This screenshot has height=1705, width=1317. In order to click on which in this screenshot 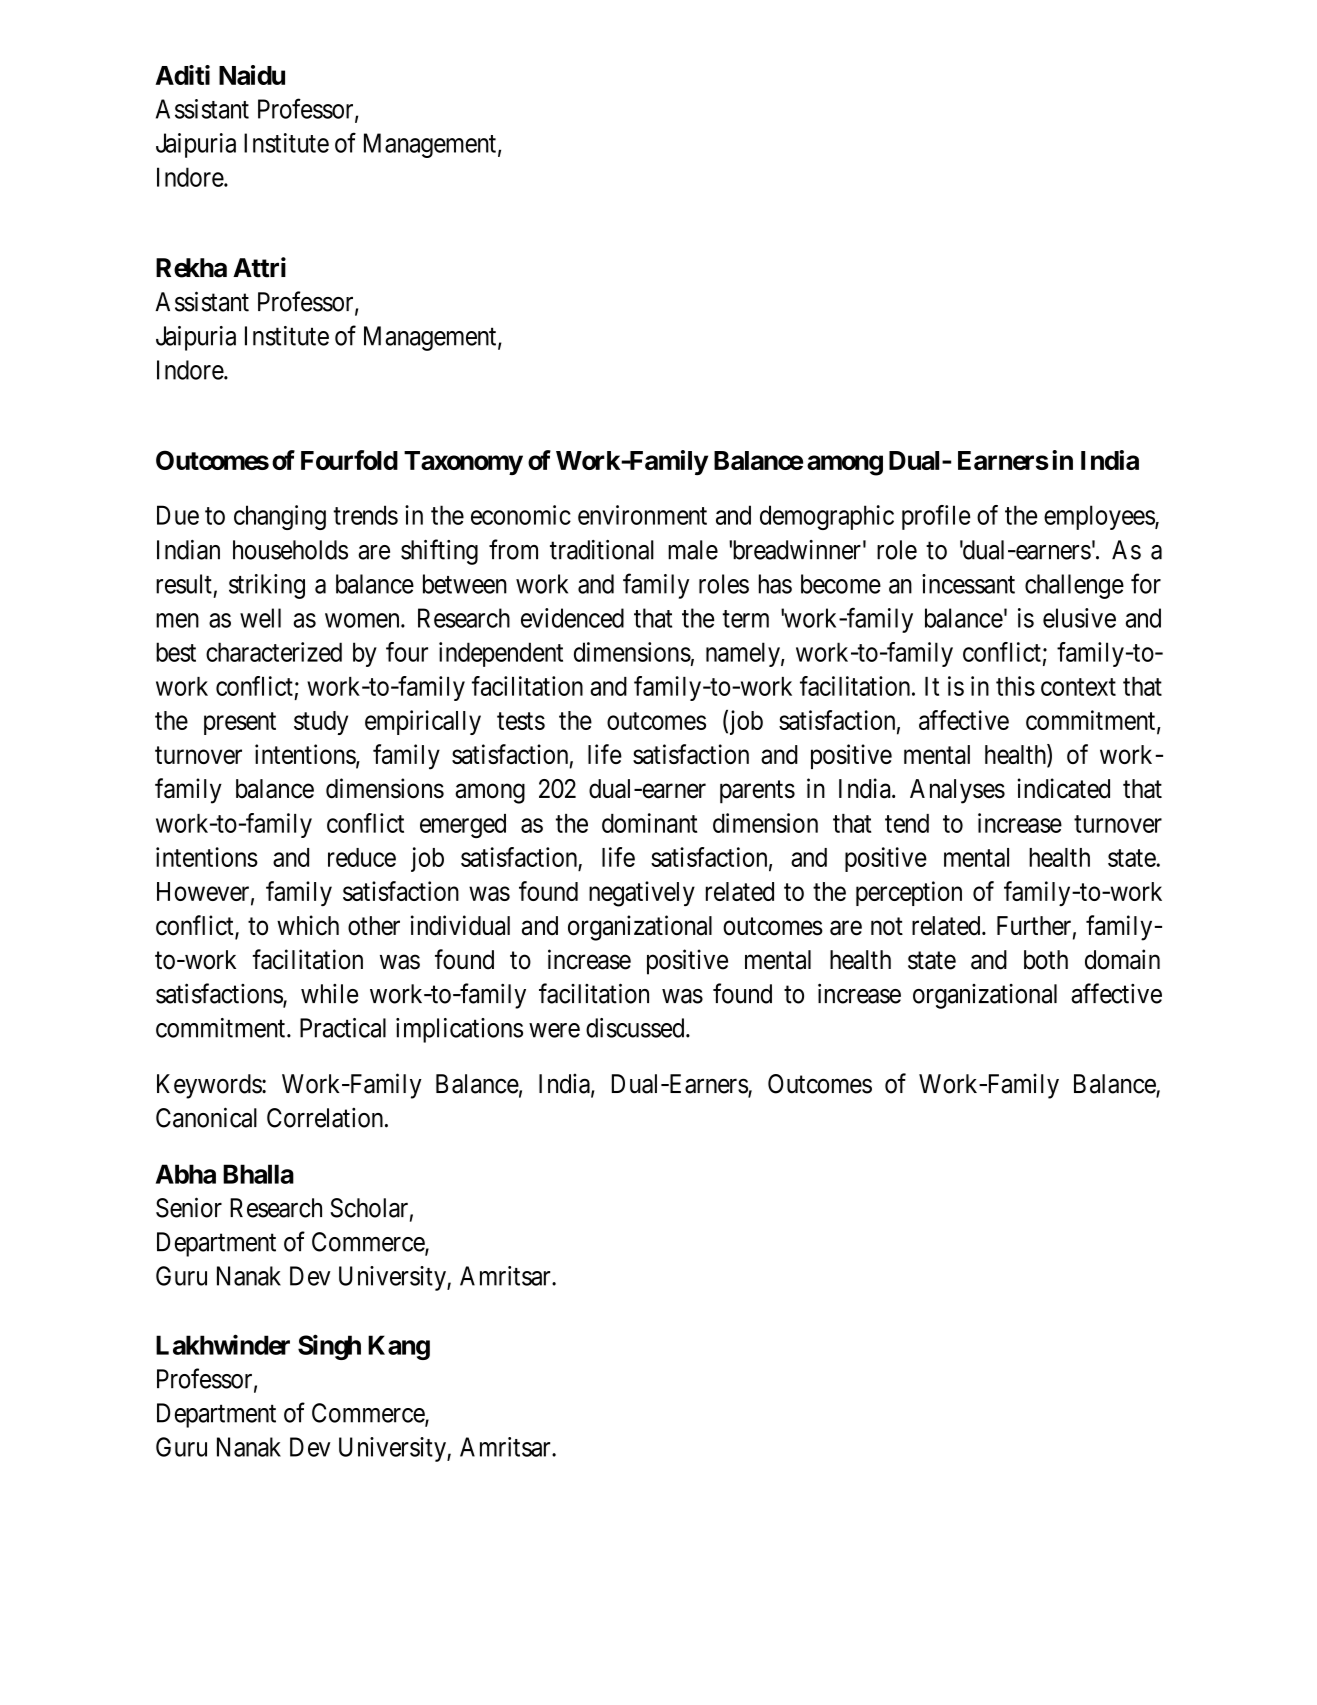, I will do `click(308, 925)`.
